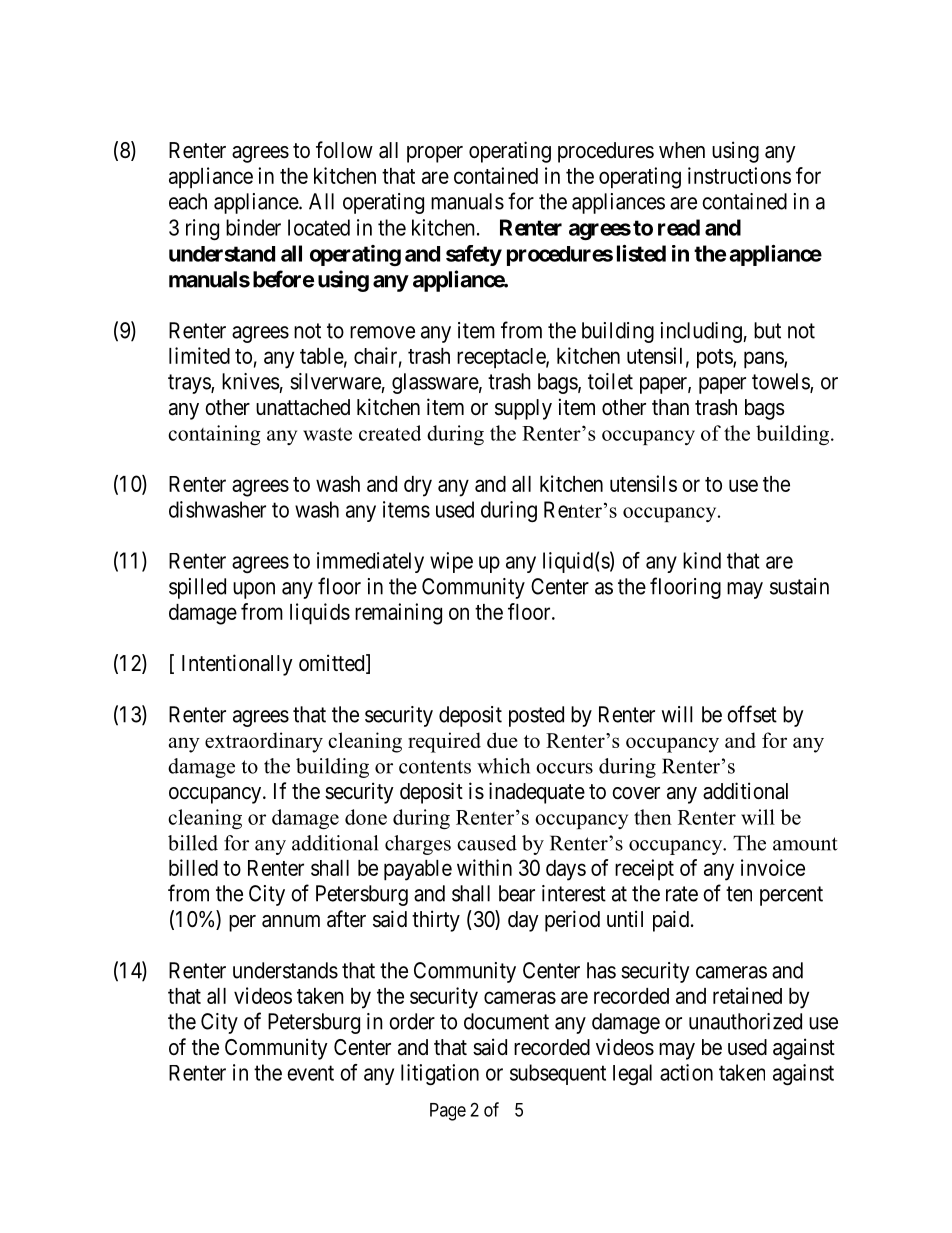  I want to click on litigation, so click(440, 1074).
